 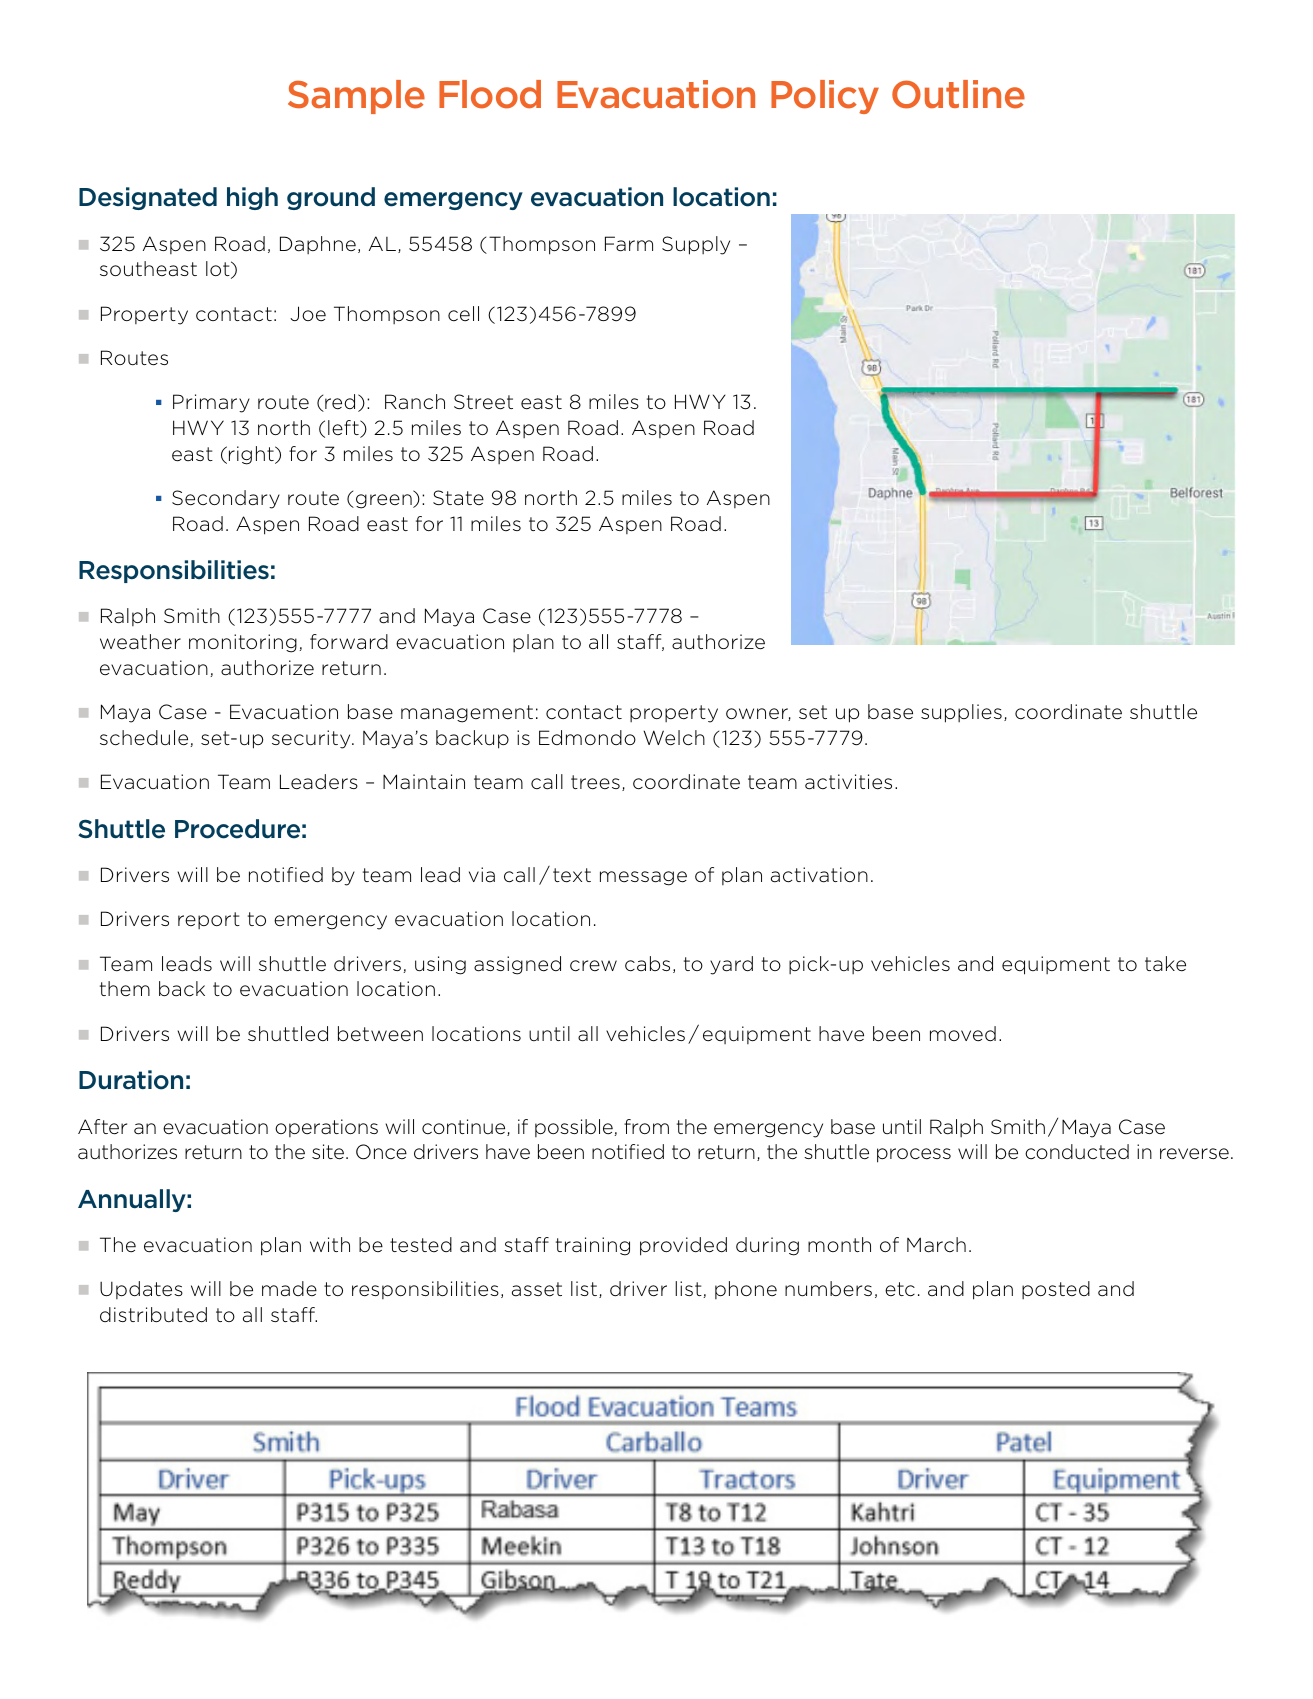 What do you see at coordinates (289, 1288) in the screenshot?
I see `made` at bounding box center [289, 1288].
